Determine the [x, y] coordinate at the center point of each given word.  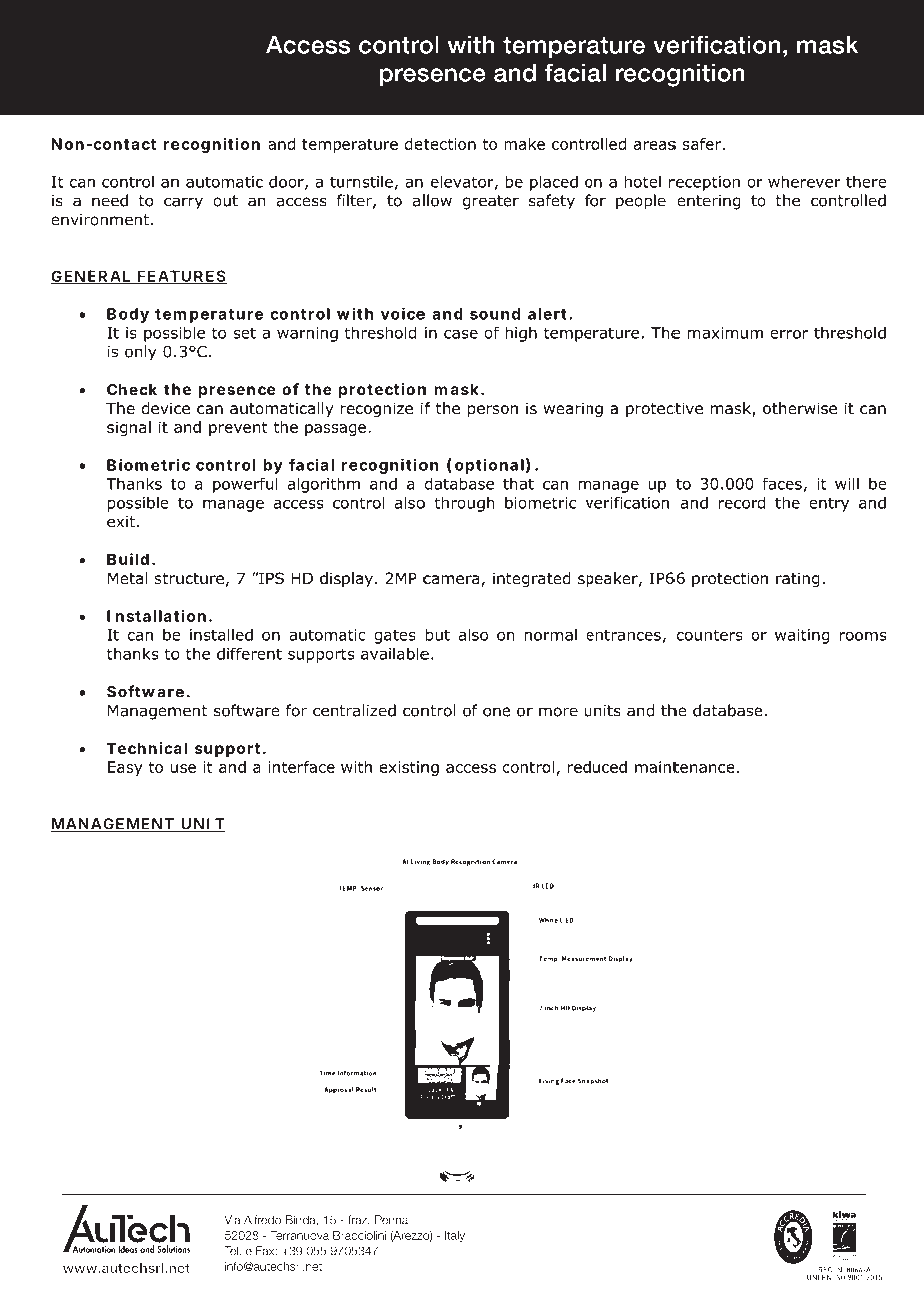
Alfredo [262, 1220]
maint [657, 767]
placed [554, 183]
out [225, 201]
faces [782, 483]
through [464, 504]
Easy [125, 768]
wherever [804, 181]
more [558, 712]
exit [122, 522]
